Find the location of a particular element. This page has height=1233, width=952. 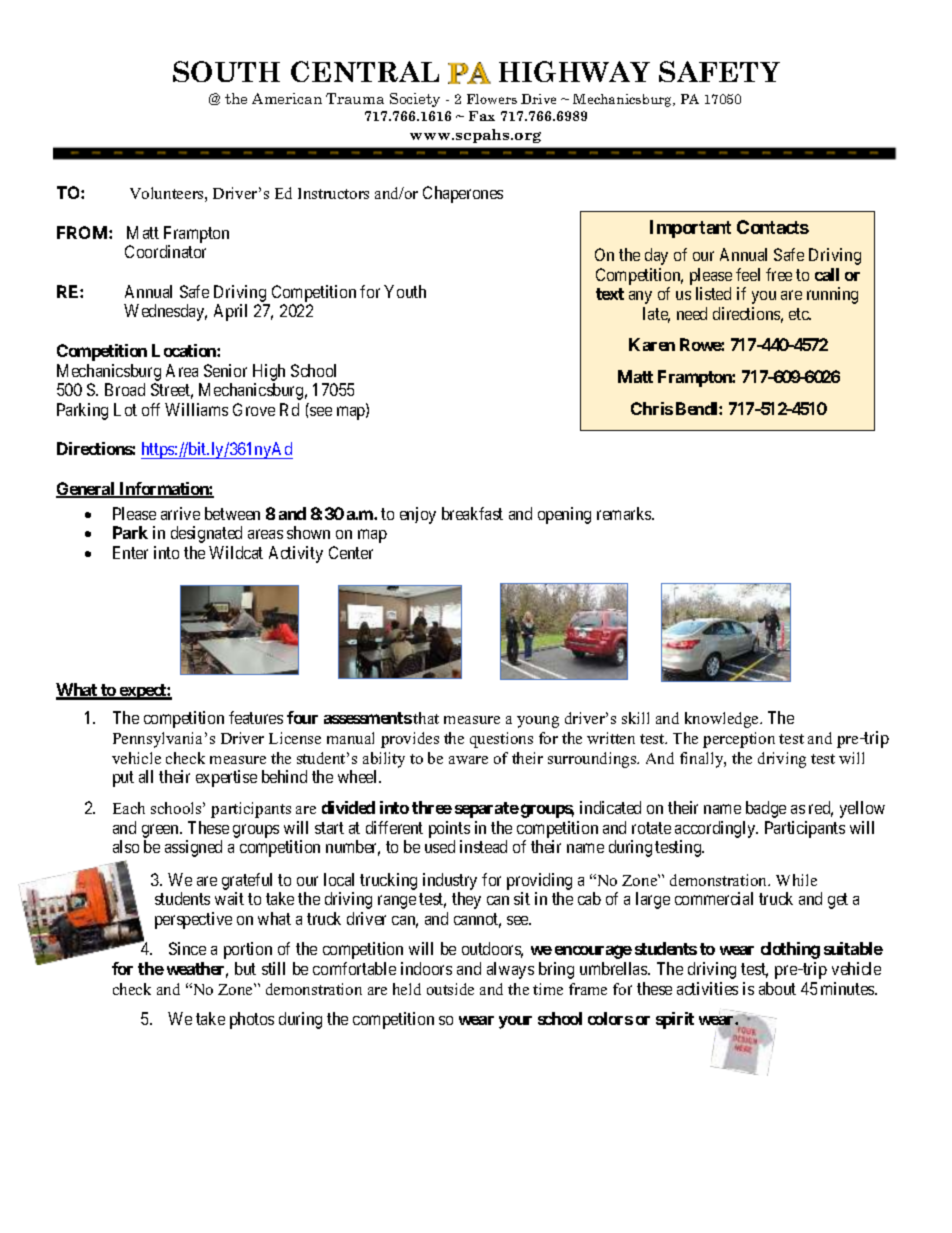

designated is located at coordinates (206, 534).
